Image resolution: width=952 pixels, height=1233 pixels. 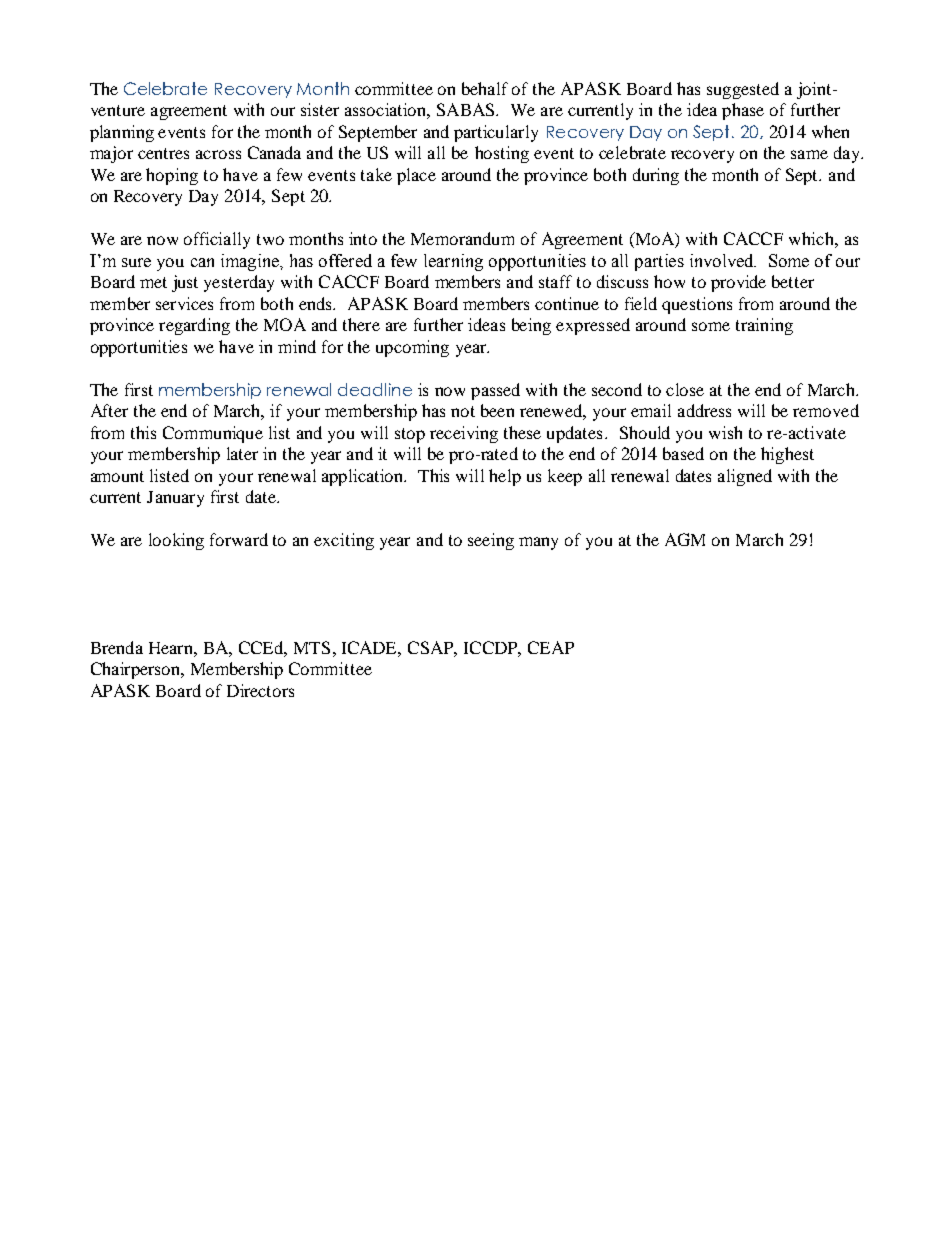 What do you see at coordinates (122, 133) in the page?
I see `planning` at bounding box center [122, 133].
